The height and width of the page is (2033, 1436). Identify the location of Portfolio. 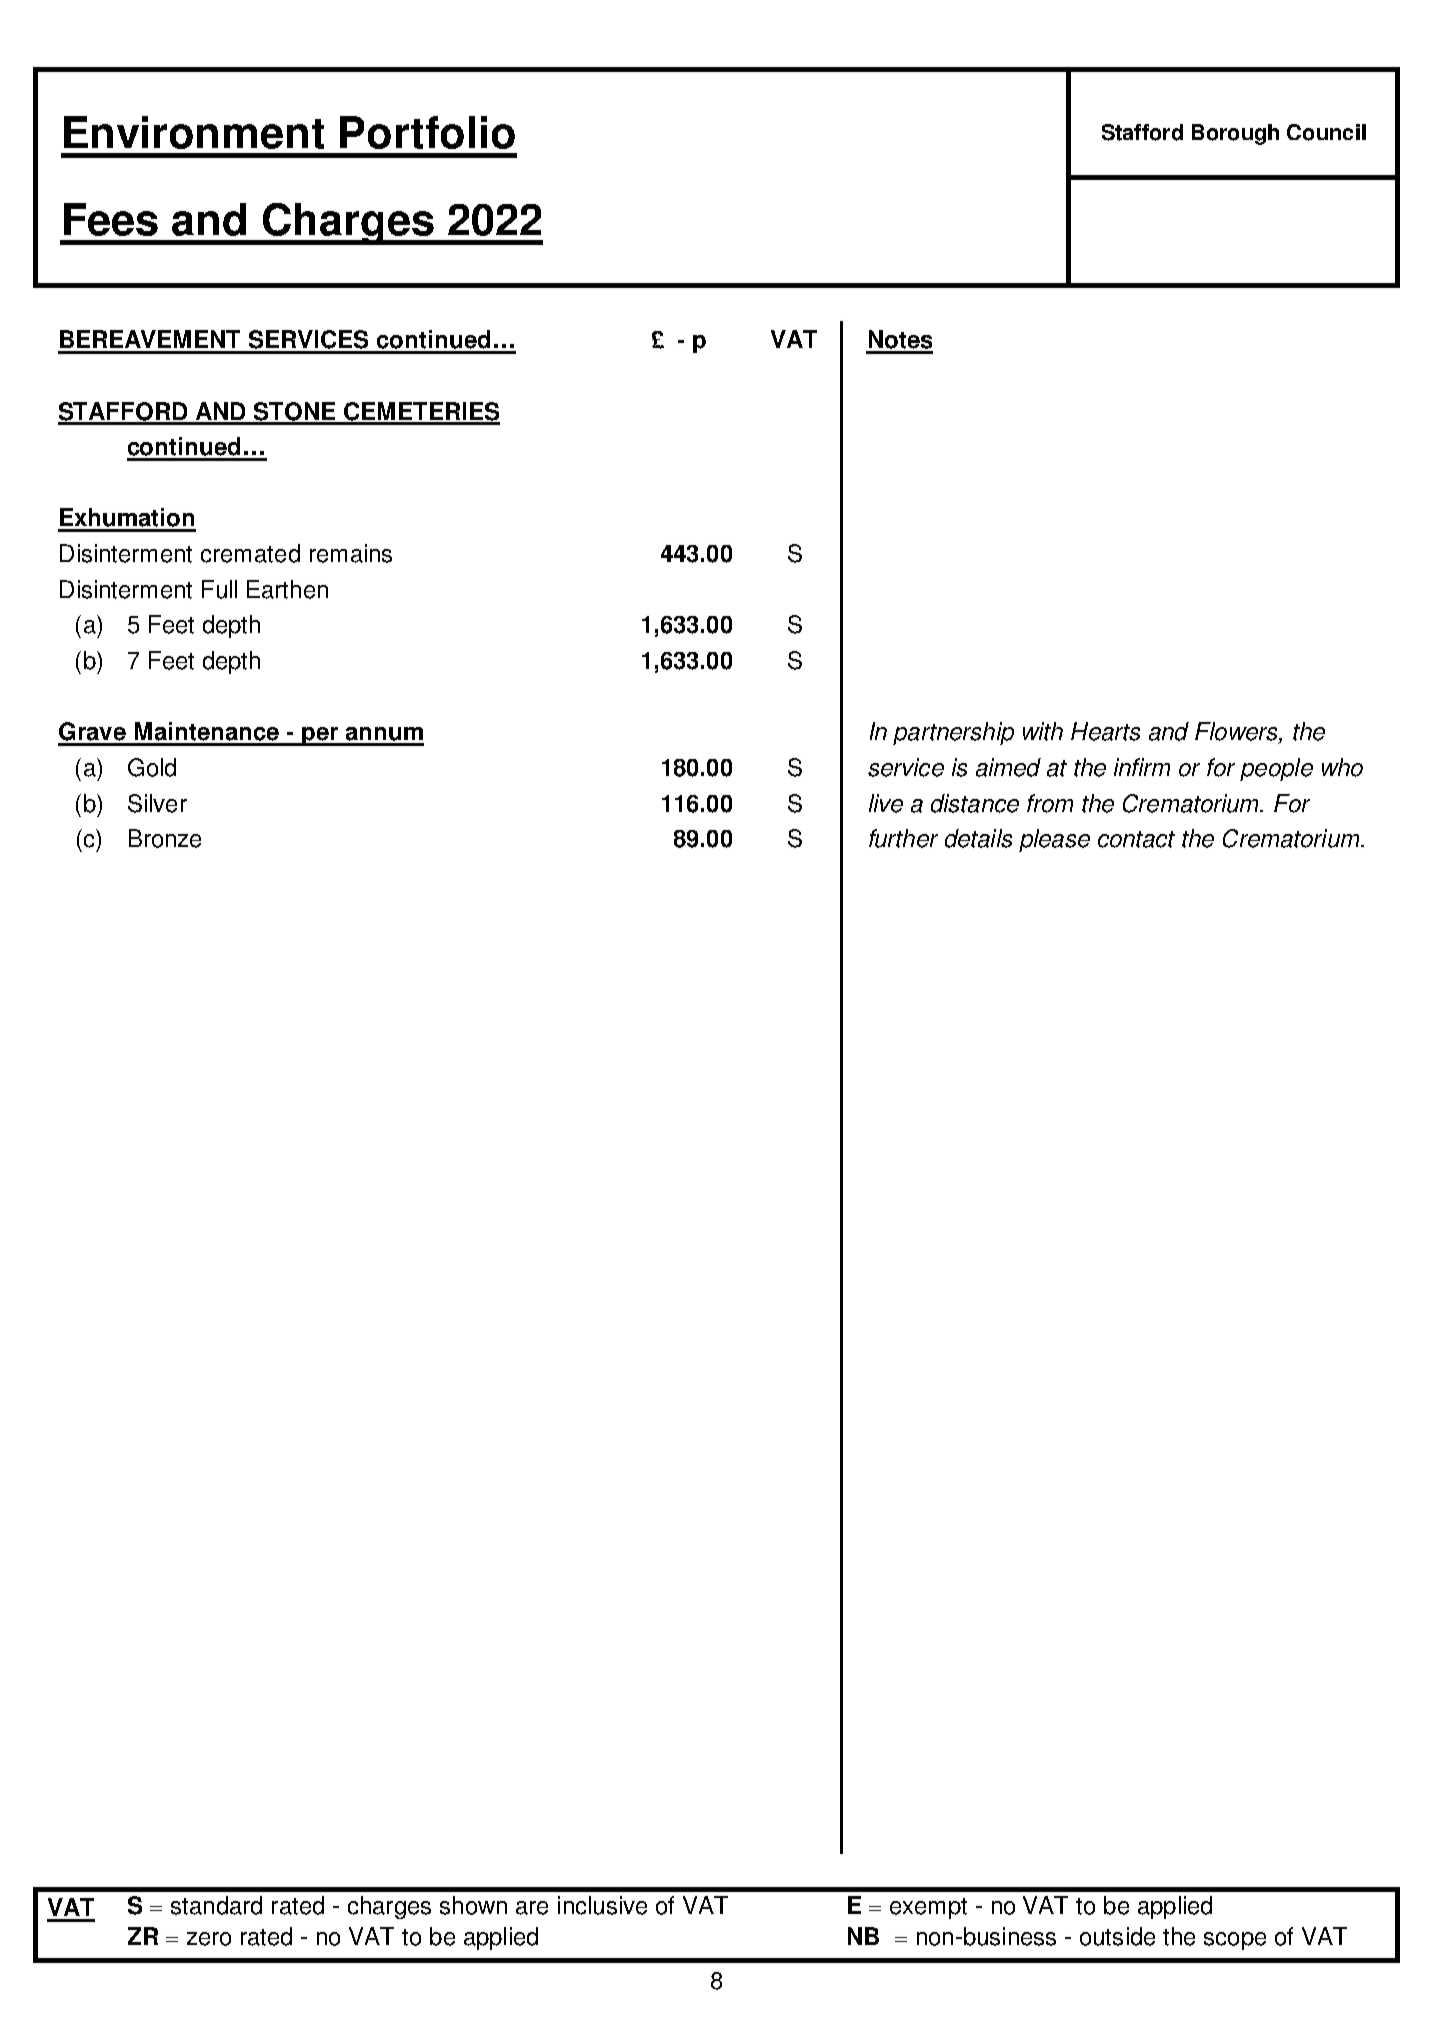
(427, 132).
